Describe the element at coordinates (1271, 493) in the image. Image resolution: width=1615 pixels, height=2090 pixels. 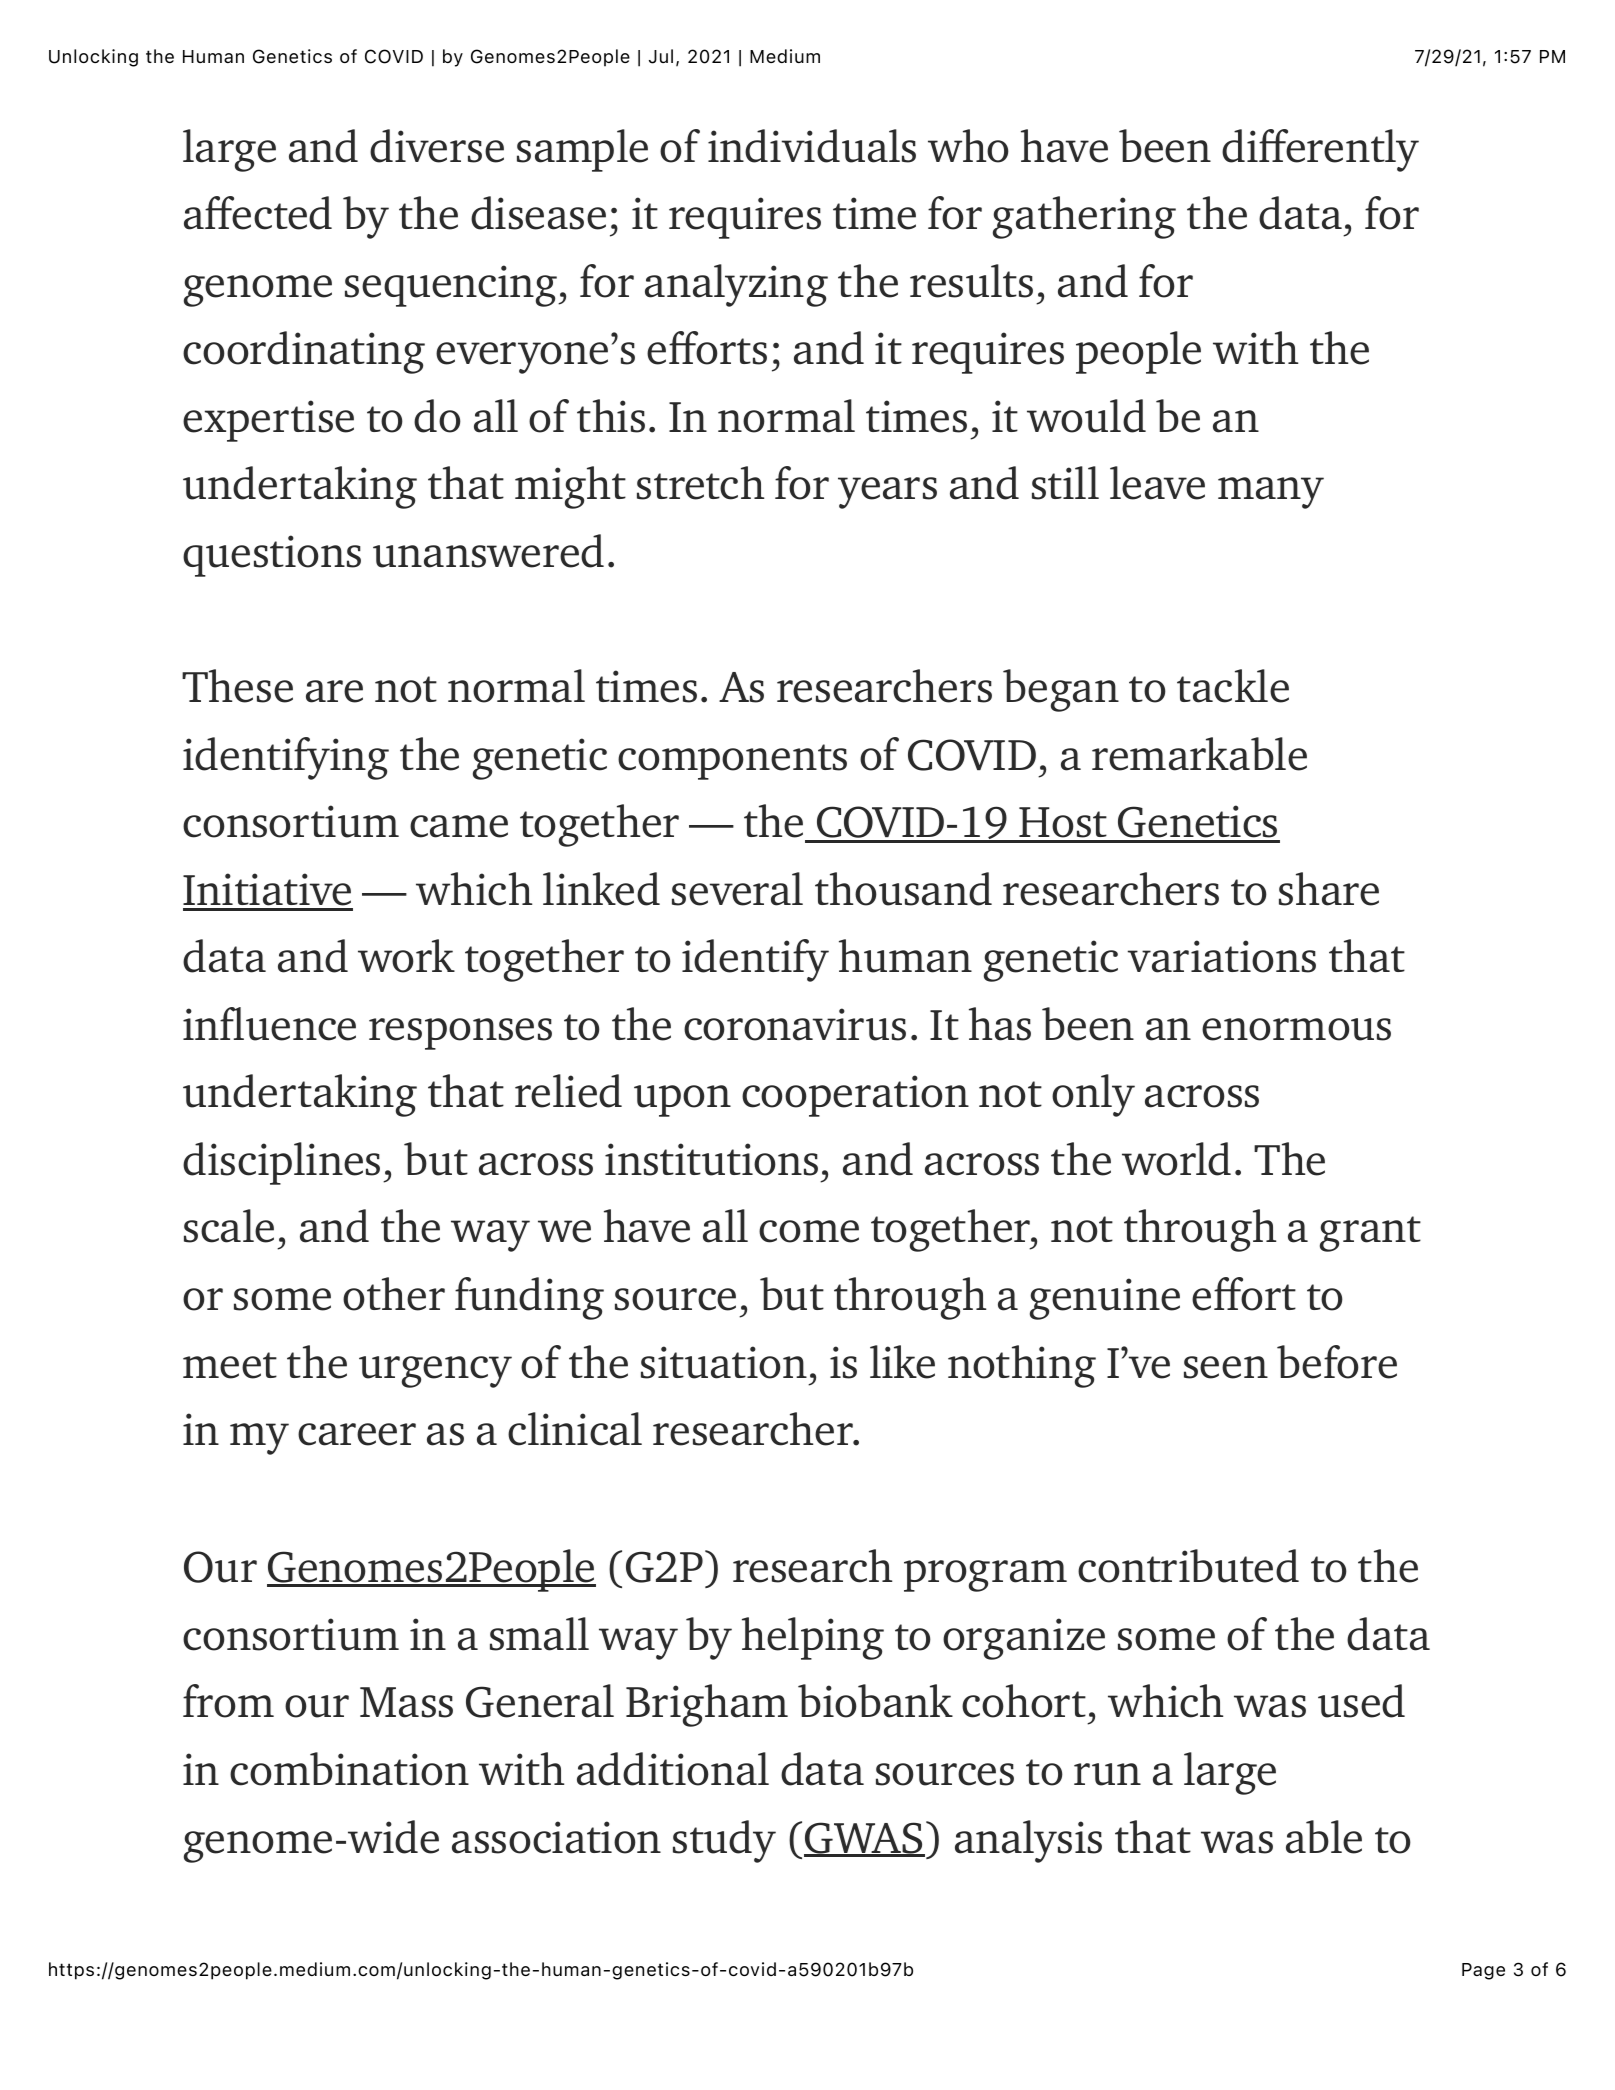
I see `many` at that location.
